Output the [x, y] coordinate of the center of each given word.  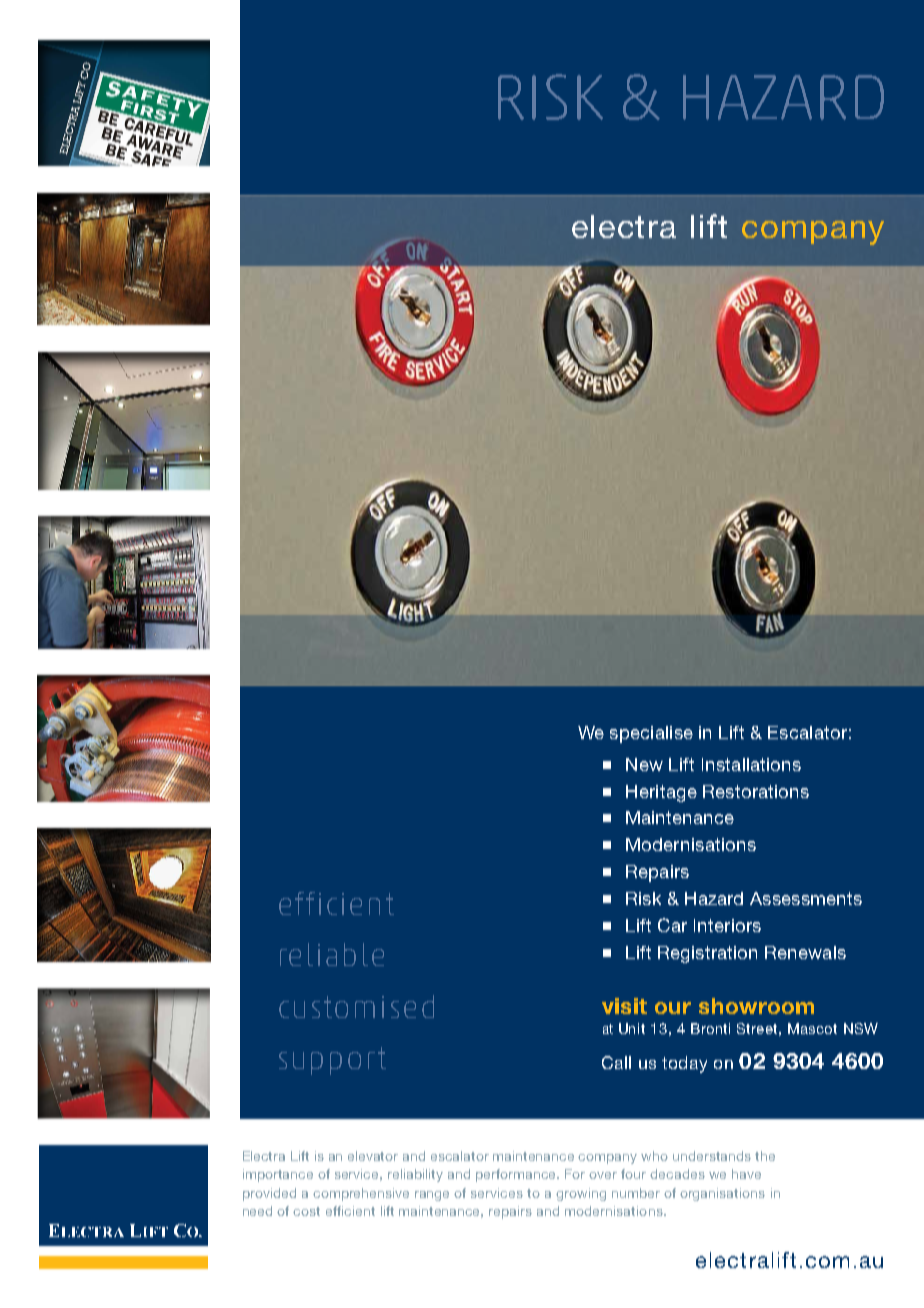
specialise [651, 734]
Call [616, 1062]
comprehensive [361, 1194]
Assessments [806, 898]
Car [672, 925]
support [332, 1061]
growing [581, 1194]
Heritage [661, 793]
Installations [751, 764]
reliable [332, 954]
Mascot [812, 1028]
